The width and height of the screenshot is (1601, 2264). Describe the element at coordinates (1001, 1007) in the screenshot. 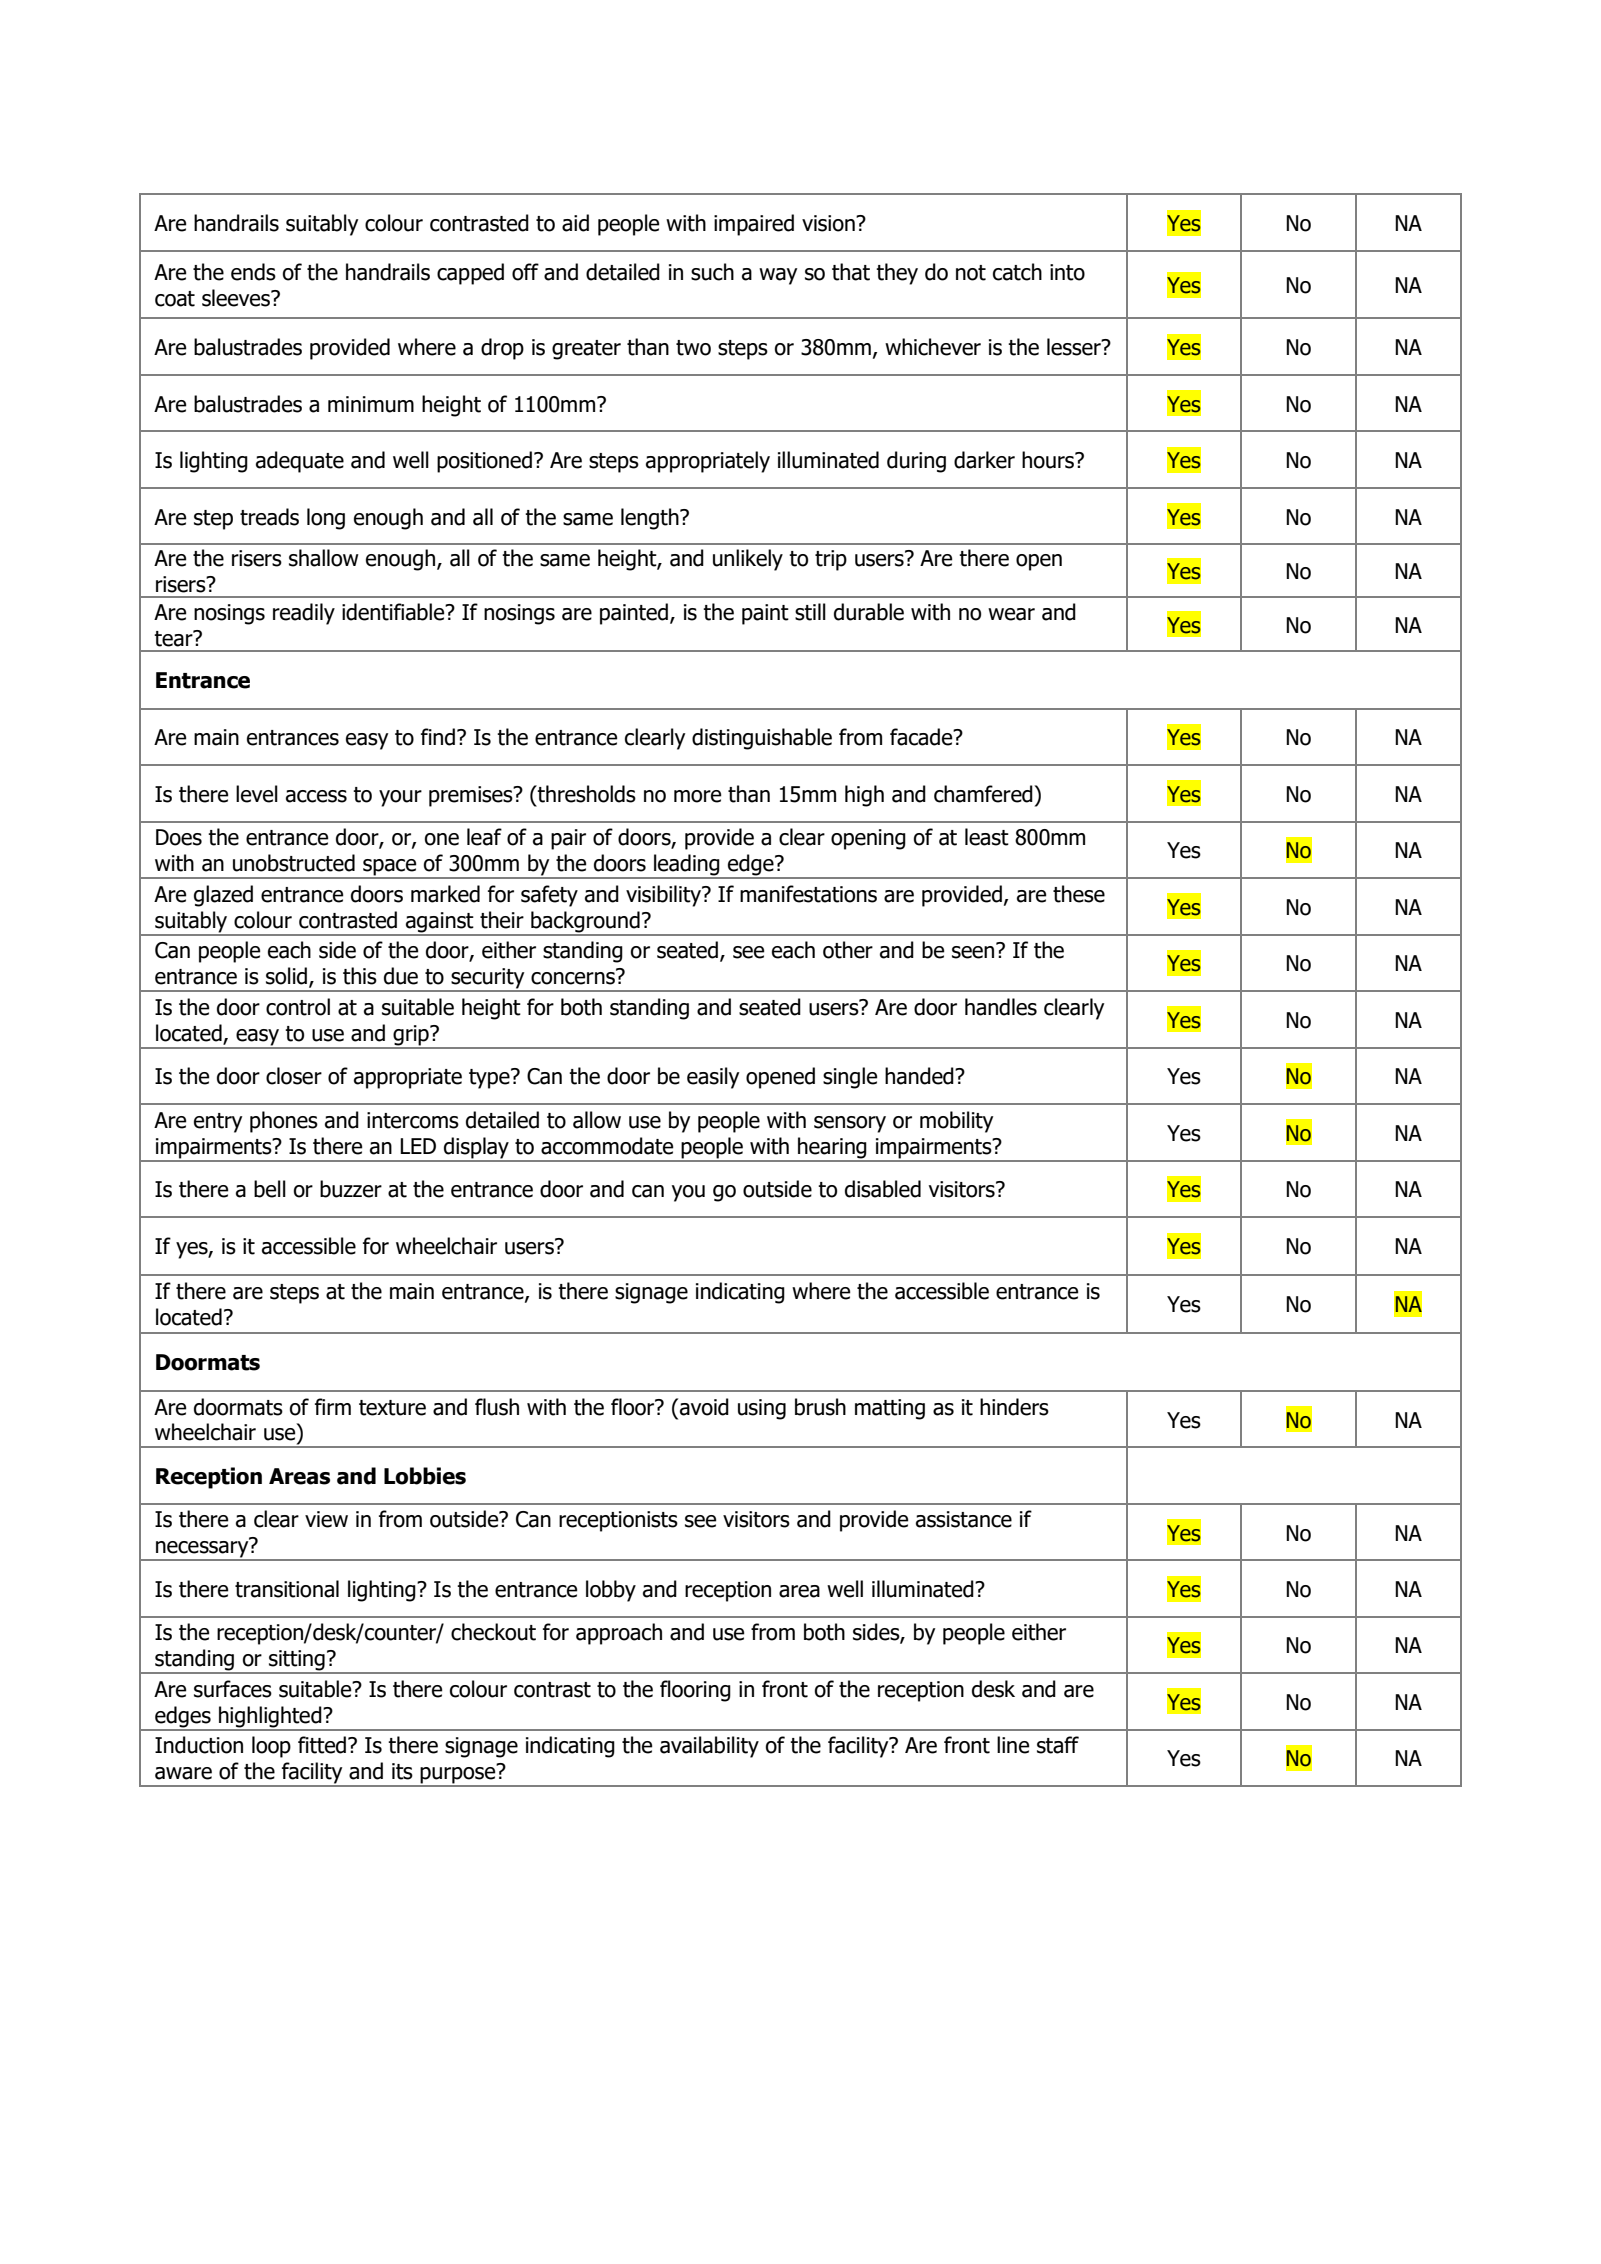

I see `handles` at that location.
